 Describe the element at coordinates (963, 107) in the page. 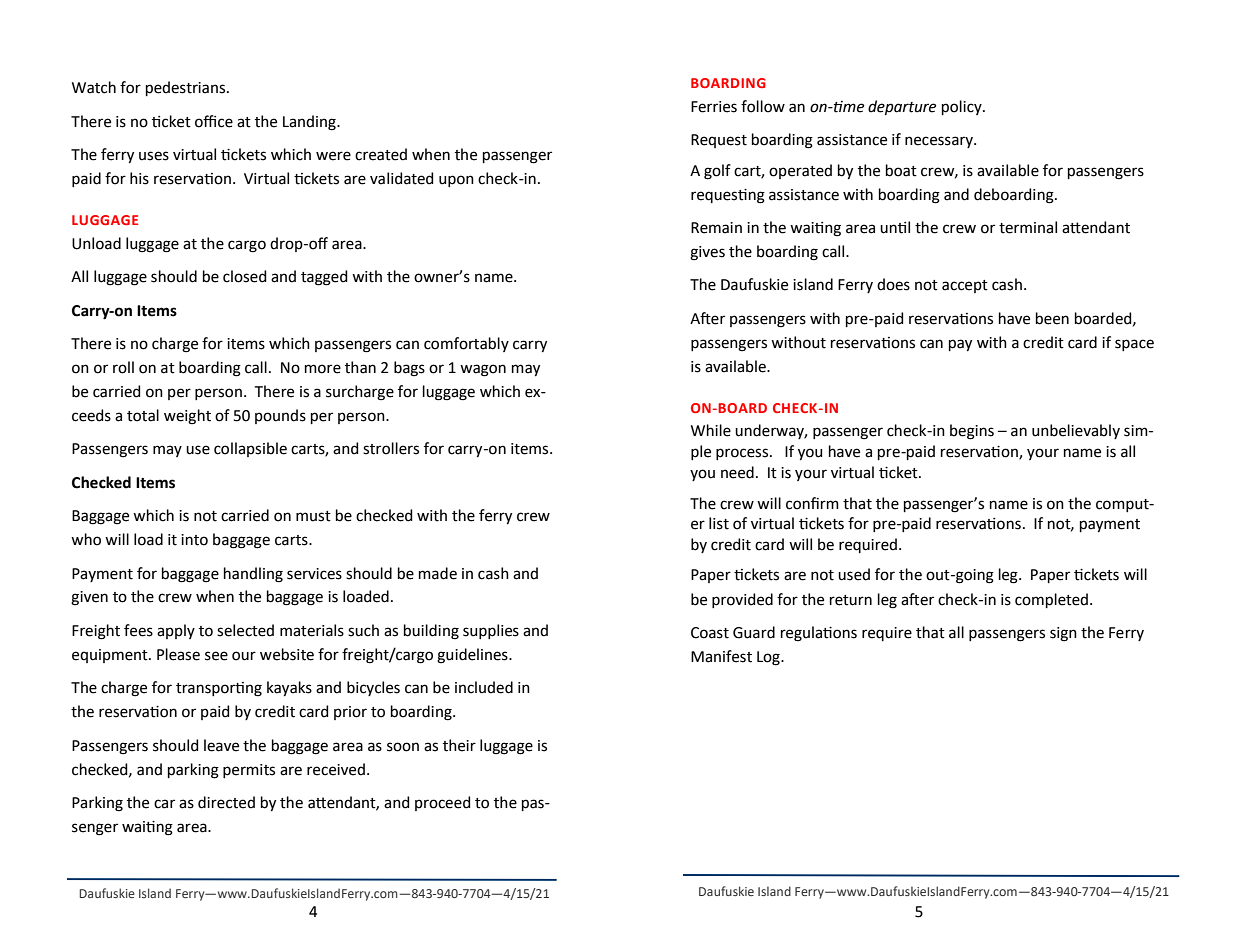

I see `policy` at that location.
